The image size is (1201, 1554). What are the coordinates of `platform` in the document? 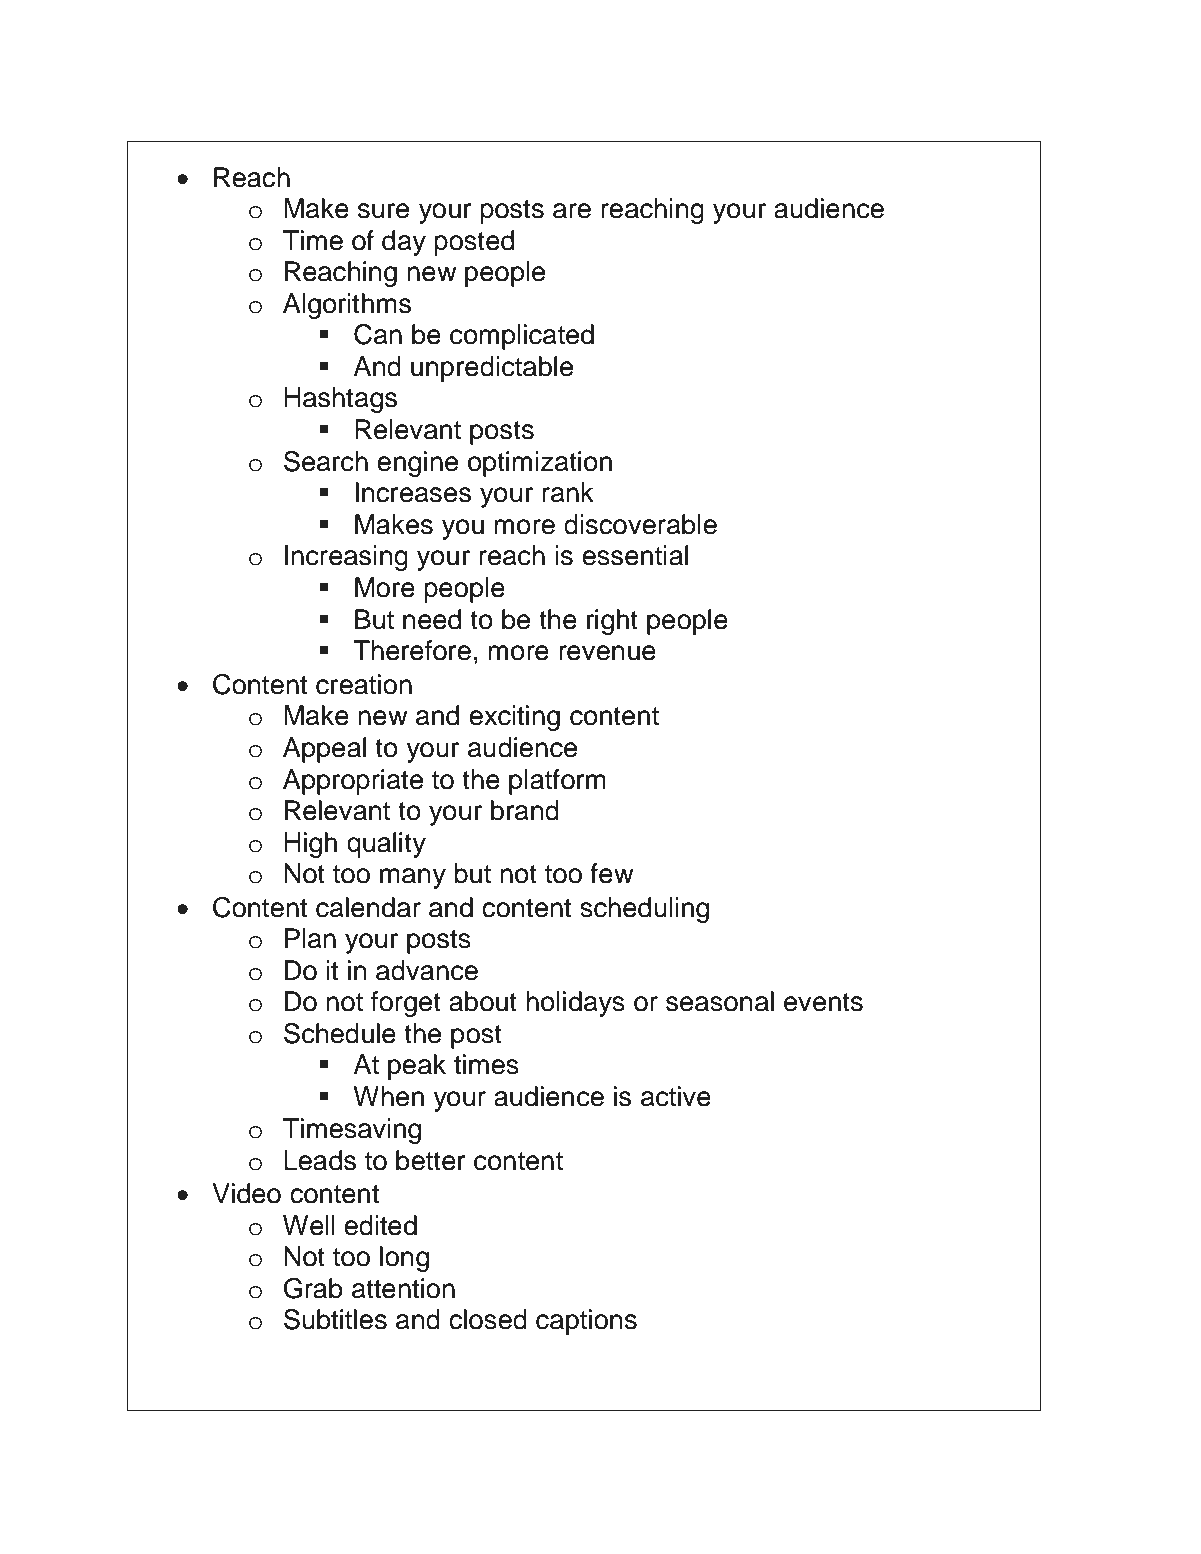 It's located at (557, 782).
